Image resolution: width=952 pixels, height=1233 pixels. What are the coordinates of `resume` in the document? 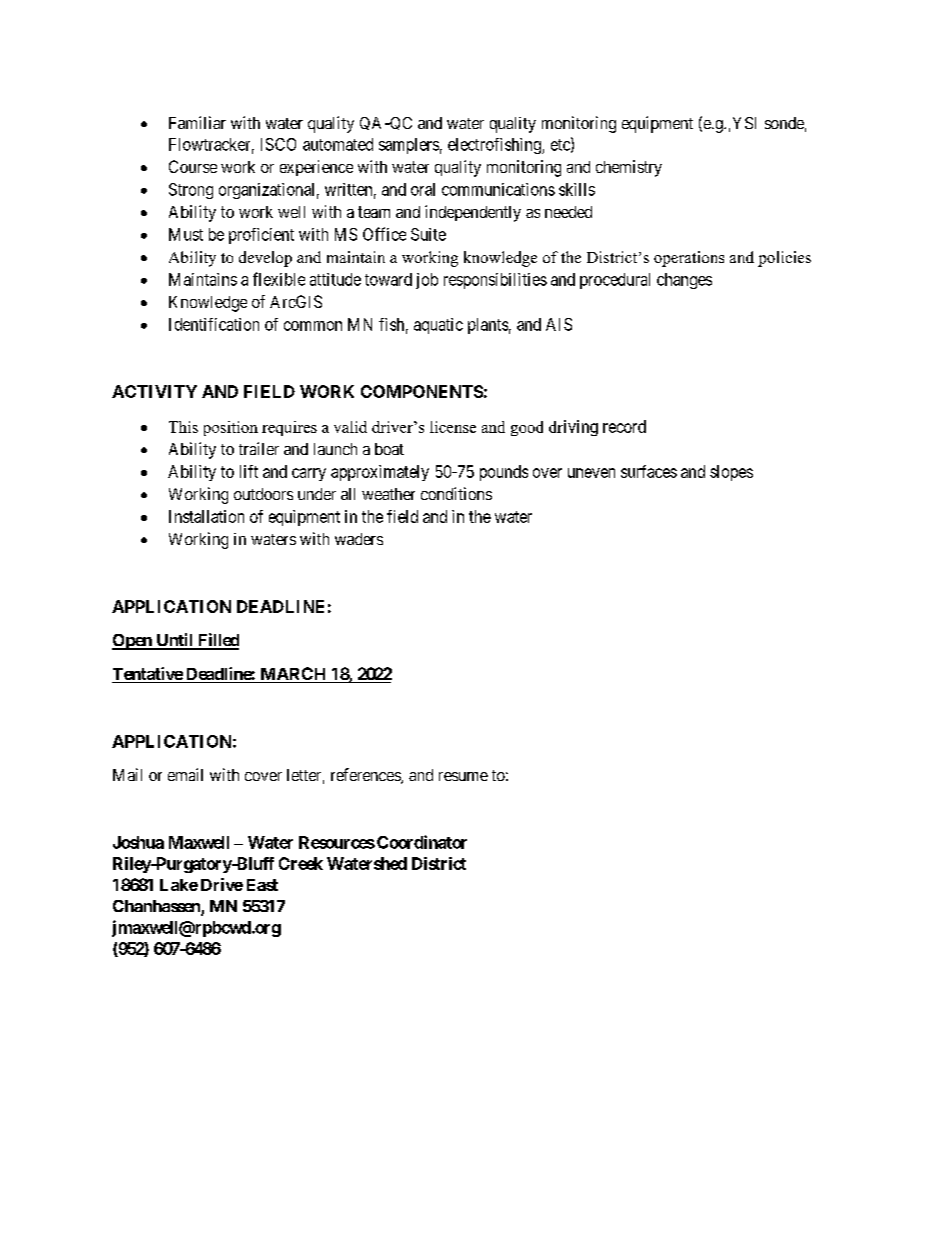 It's located at (463, 776).
